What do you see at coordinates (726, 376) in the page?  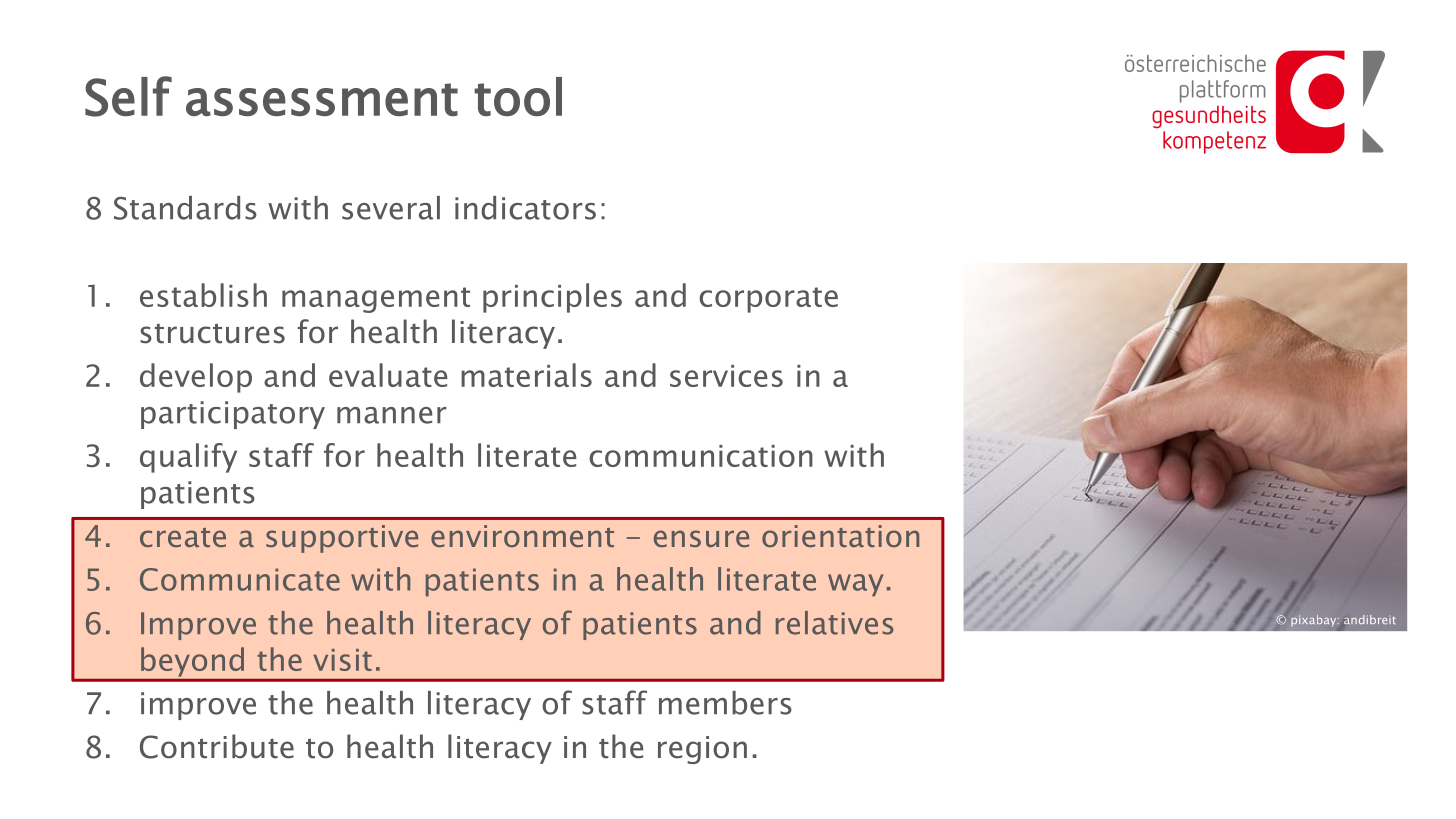 I see `services` at bounding box center [726, 376].
